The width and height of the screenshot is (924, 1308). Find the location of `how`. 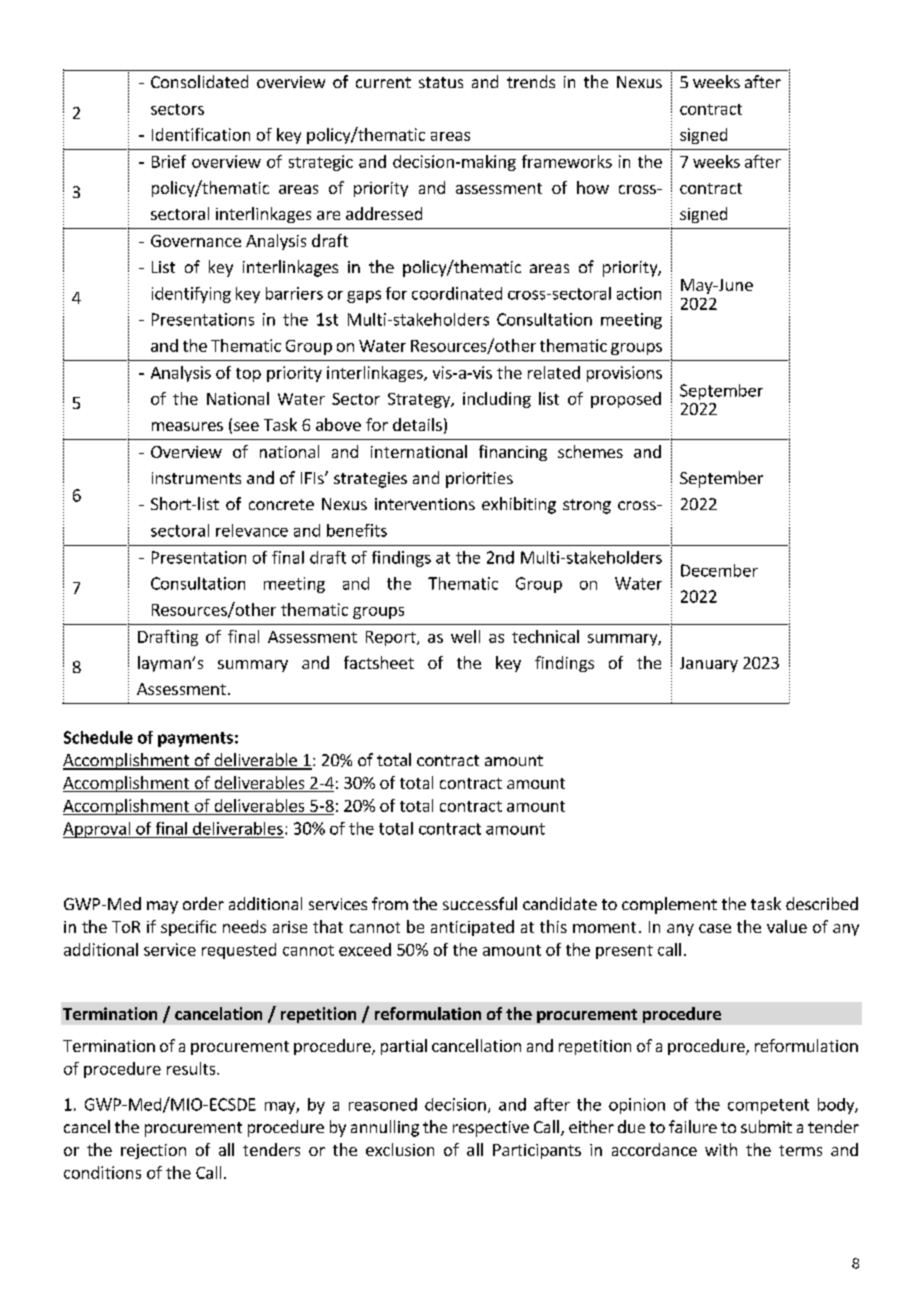

how is located at coordinates (593, 187).
